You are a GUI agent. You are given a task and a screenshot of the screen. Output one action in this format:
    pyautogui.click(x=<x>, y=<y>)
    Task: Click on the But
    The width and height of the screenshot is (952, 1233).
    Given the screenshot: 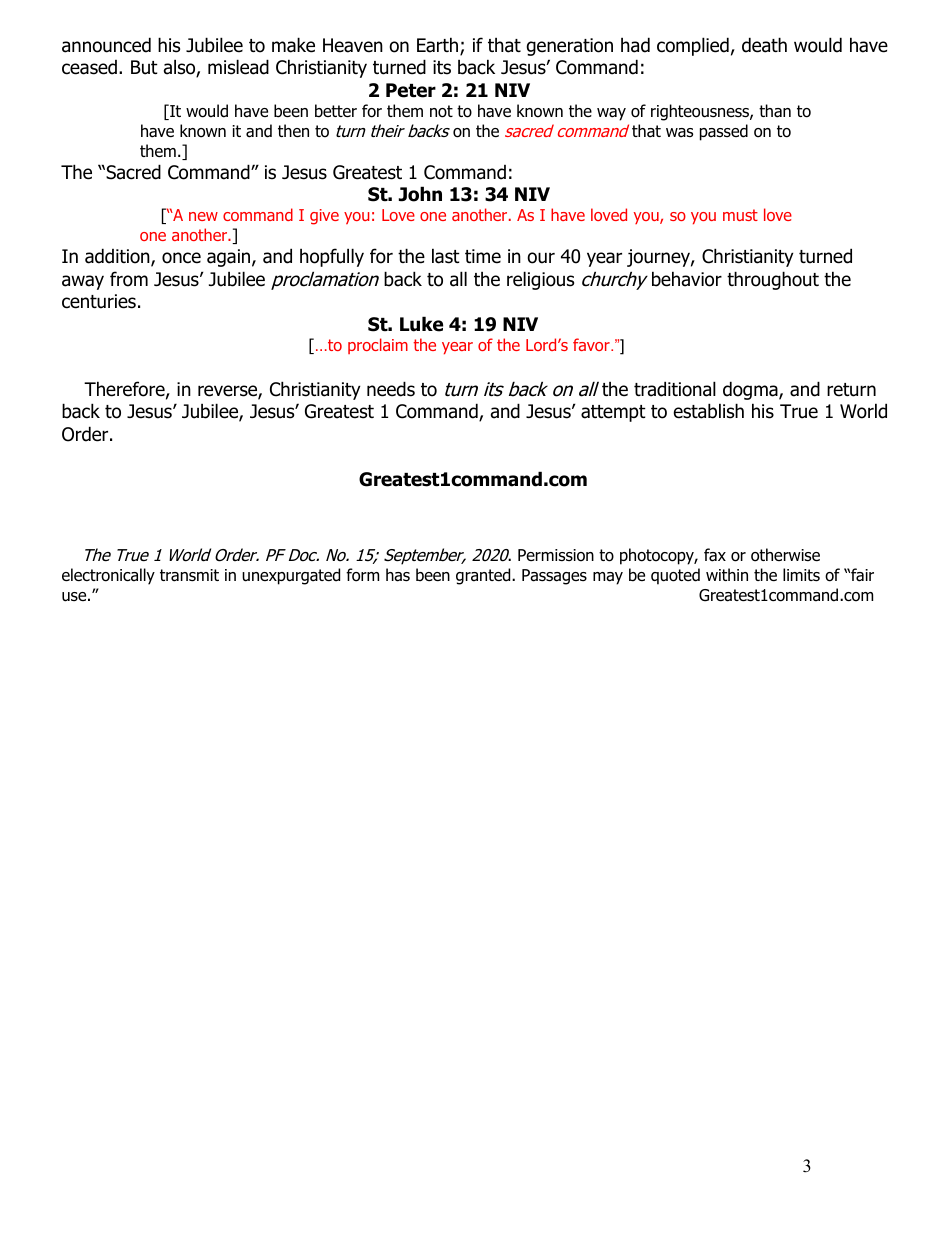 What is the action you would take?
    pyautogui.click(x=144, y=67)
